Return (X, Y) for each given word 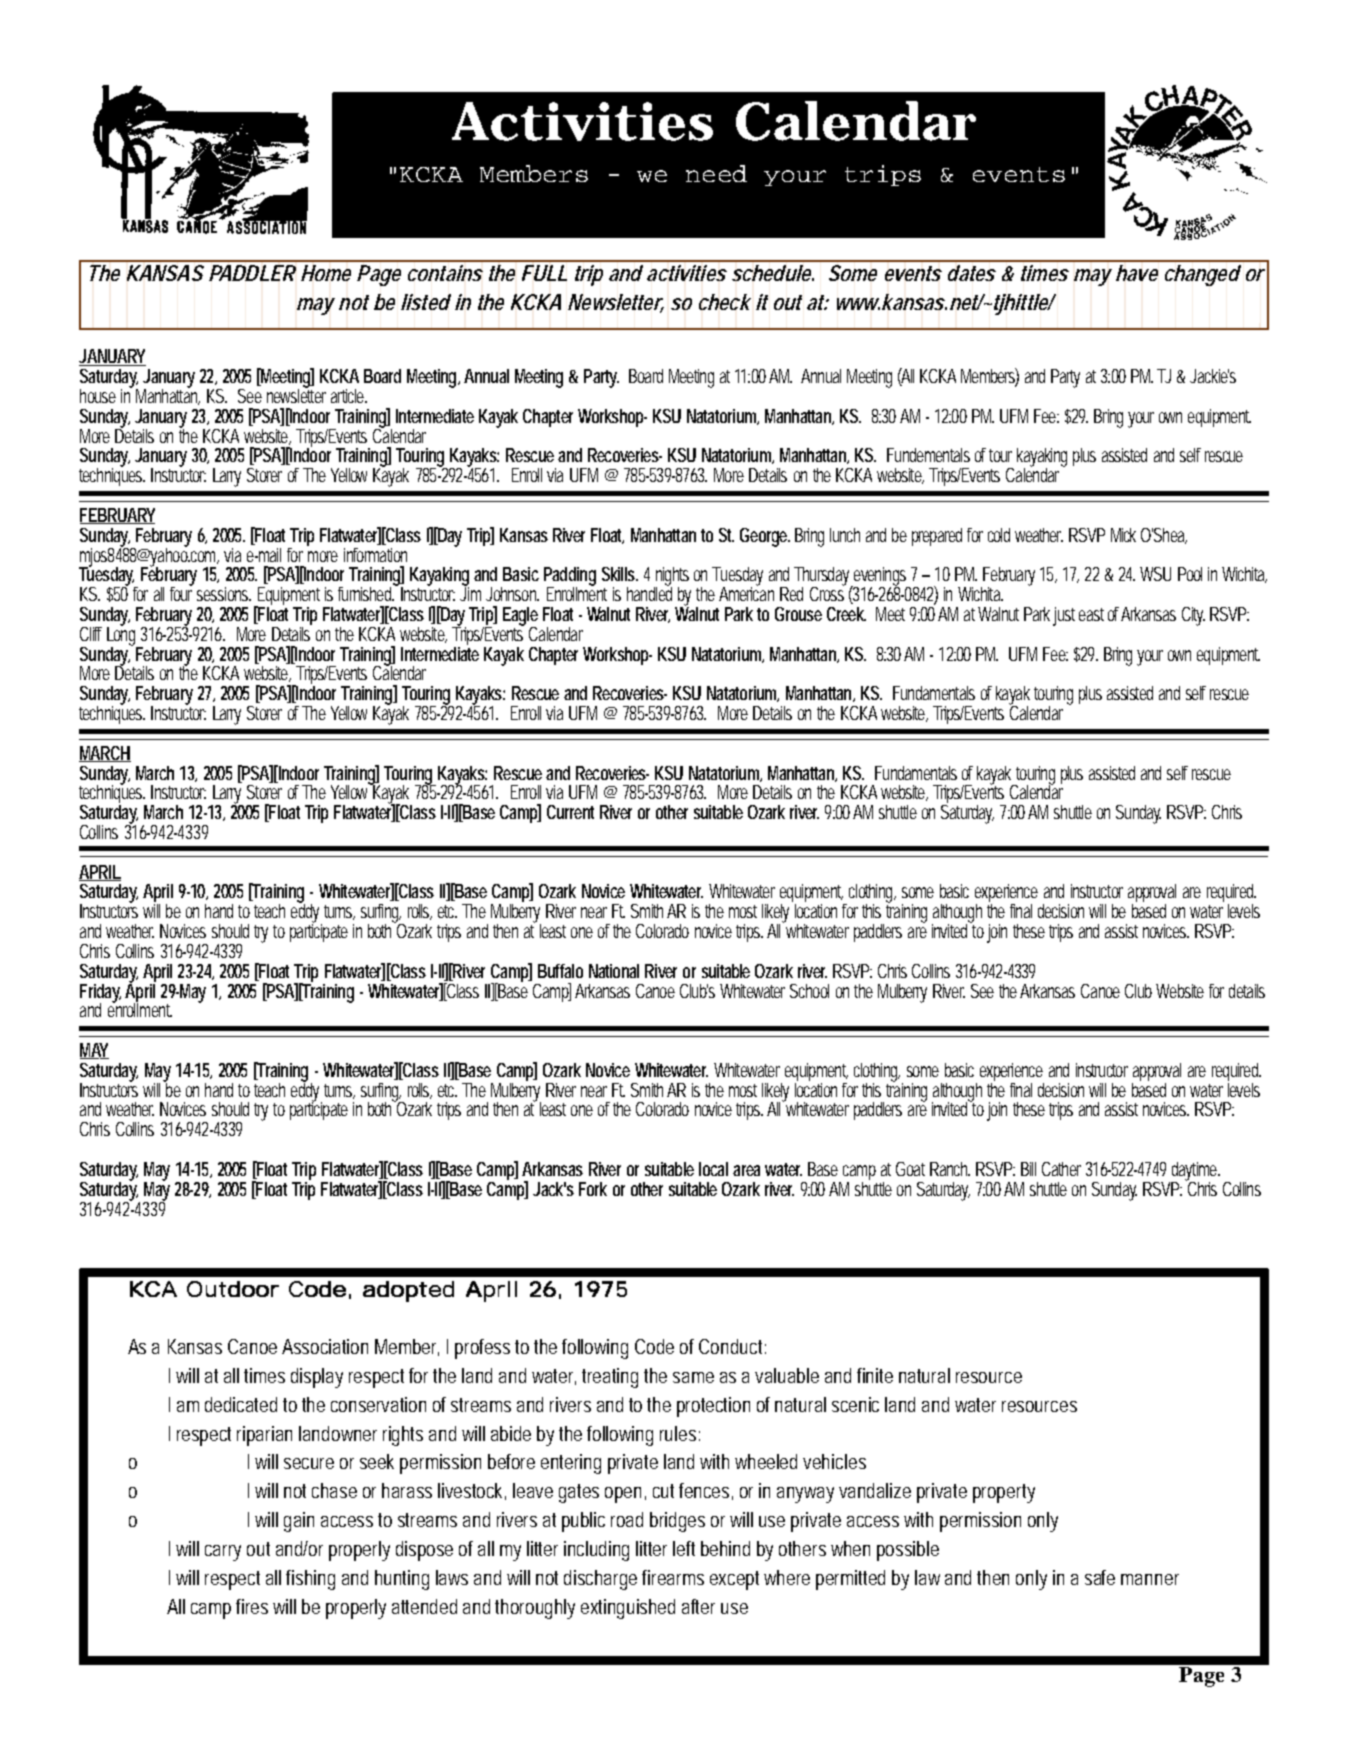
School (809, 991)
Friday (100, 994)
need (716, 173)
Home (326, 273)
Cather (1061, 1169)
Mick (1123, 535)
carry (223, 1553)
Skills (620, 574)
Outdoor (233, 1289)
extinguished (628, 1609)
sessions (224, 594)
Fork (593, 1189)
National (614, 971)
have (1137, 273)
